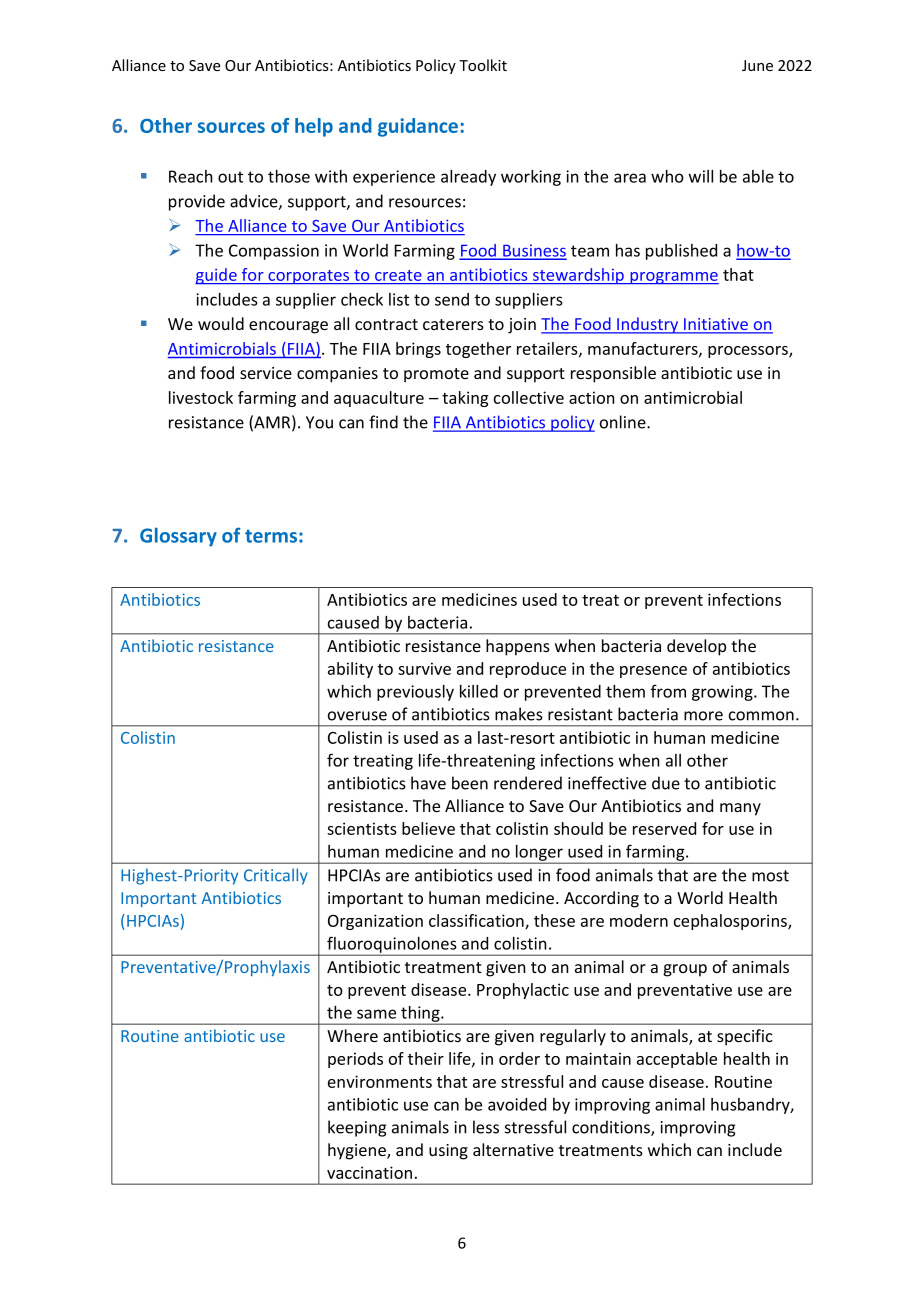  Describe the element at coordinates (624, 422) in the screenshot. I see `online` at that location.
